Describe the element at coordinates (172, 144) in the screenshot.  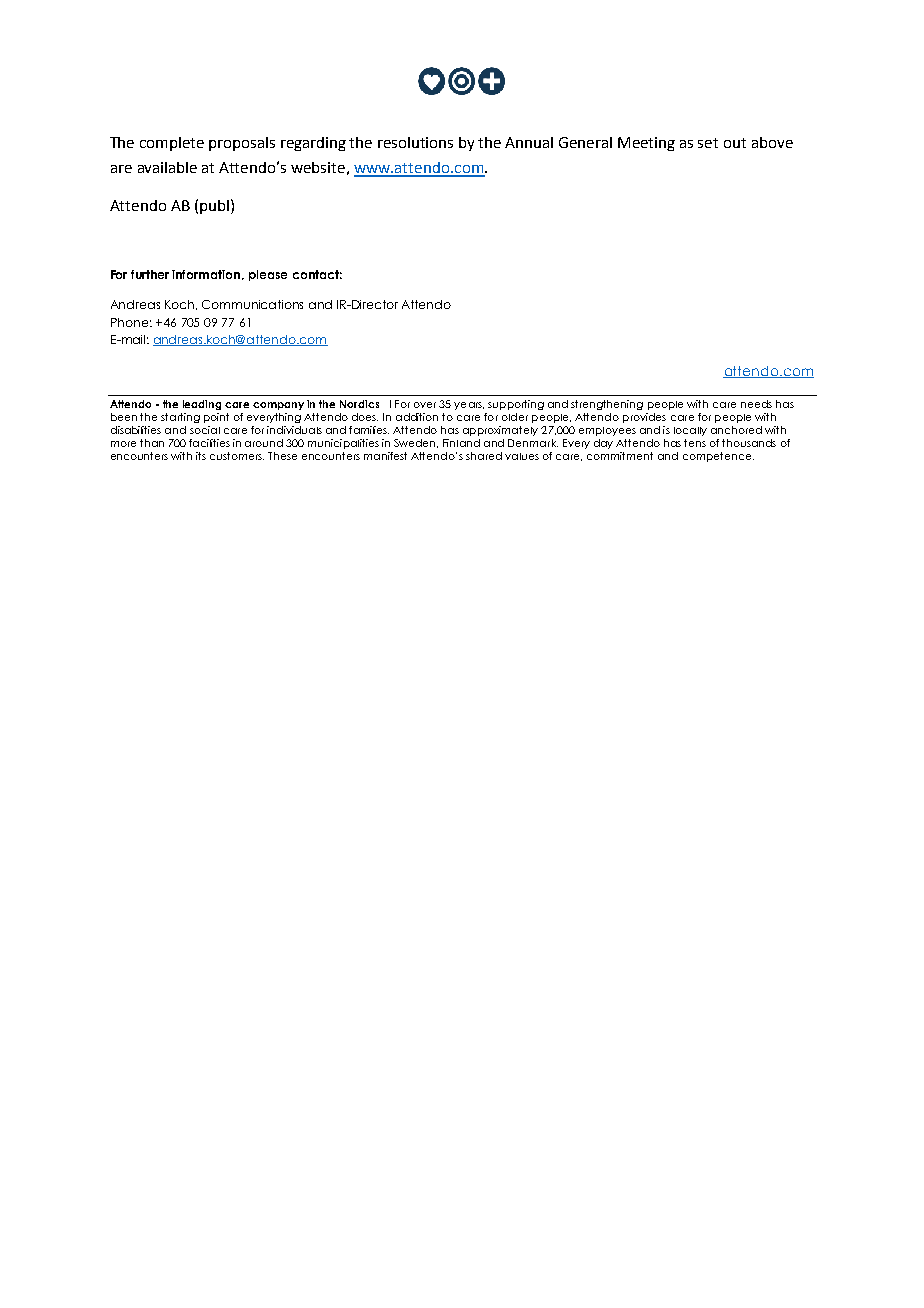
I see `complete` at that location.
